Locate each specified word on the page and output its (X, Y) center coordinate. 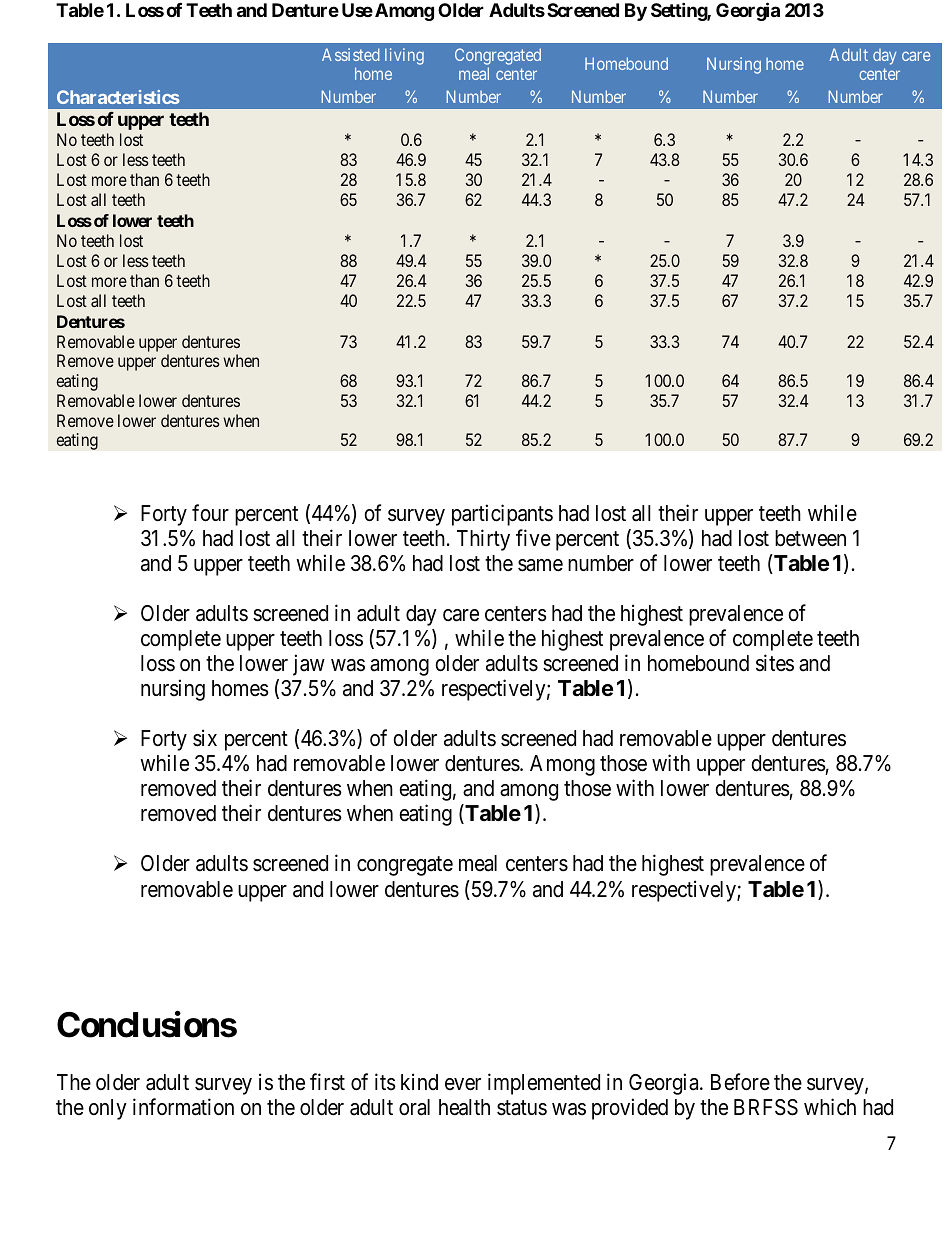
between (810, 538)
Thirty (483, 540)
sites (775, 663)
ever (463, 1084)
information (183, 1107)
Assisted (351, 54)
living (404, 56)
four (210, 513)
